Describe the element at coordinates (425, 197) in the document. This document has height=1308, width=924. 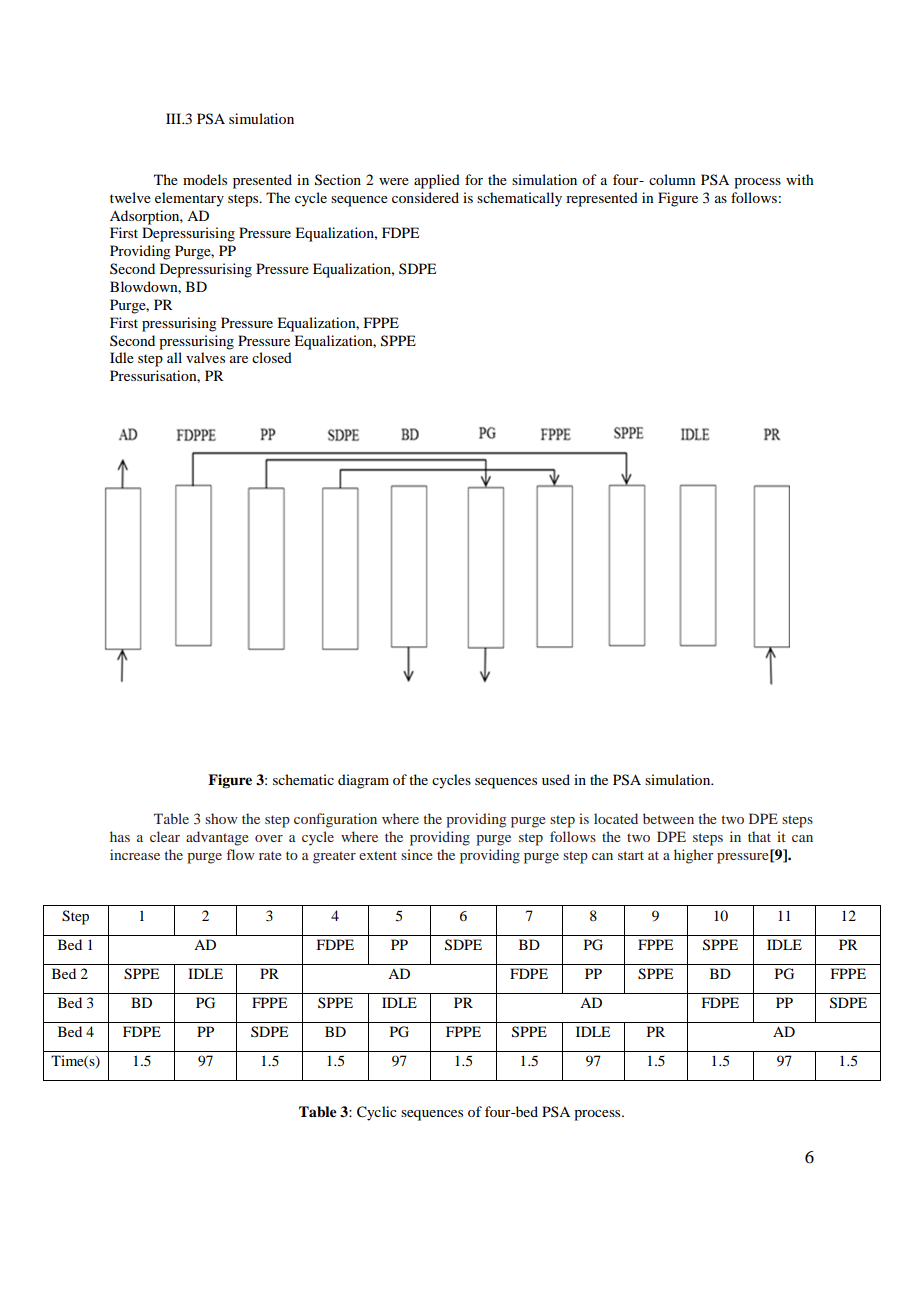
I see `considered` at that location.
